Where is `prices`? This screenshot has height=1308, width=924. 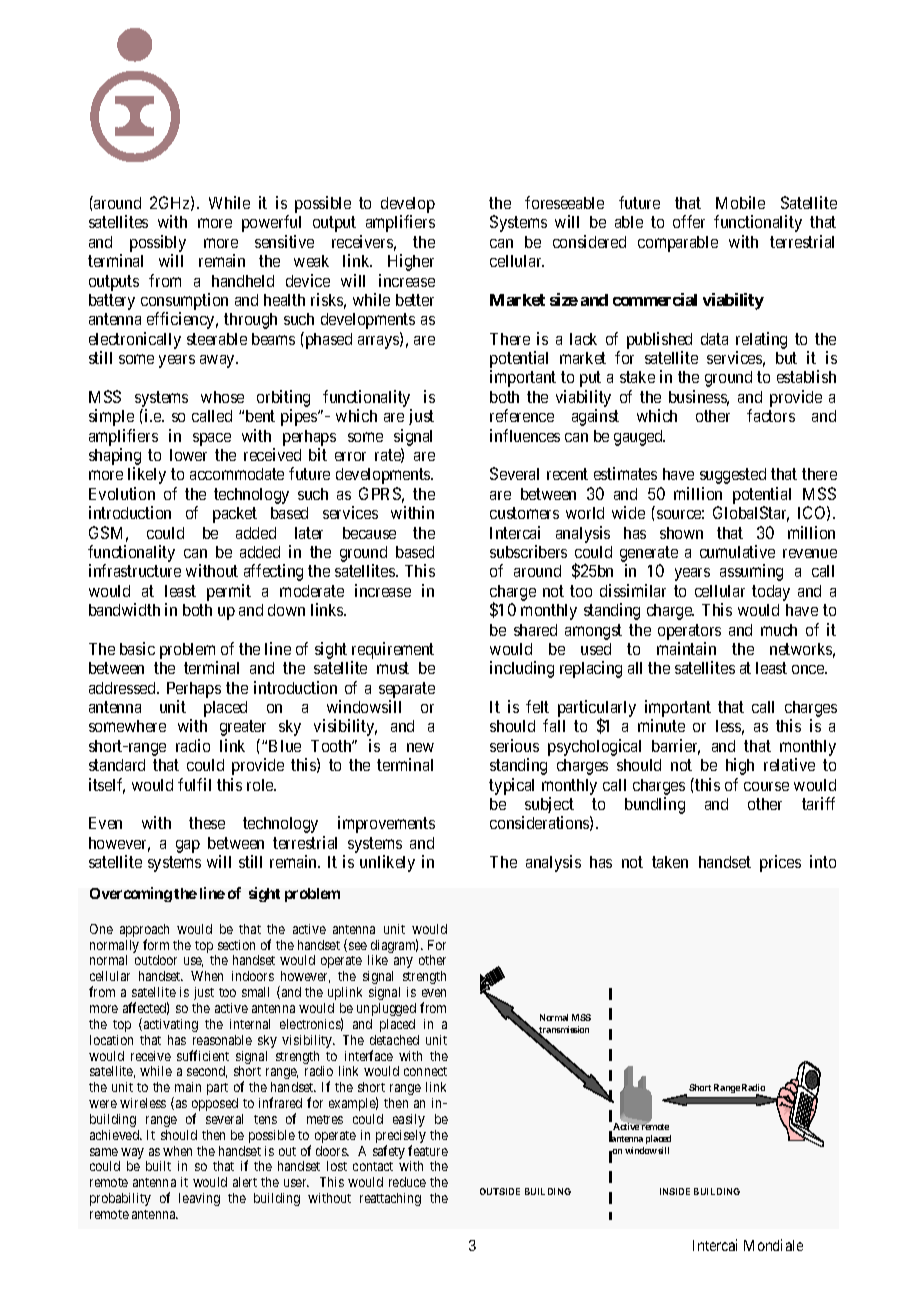 prices is located at coordinates (780, 863).
